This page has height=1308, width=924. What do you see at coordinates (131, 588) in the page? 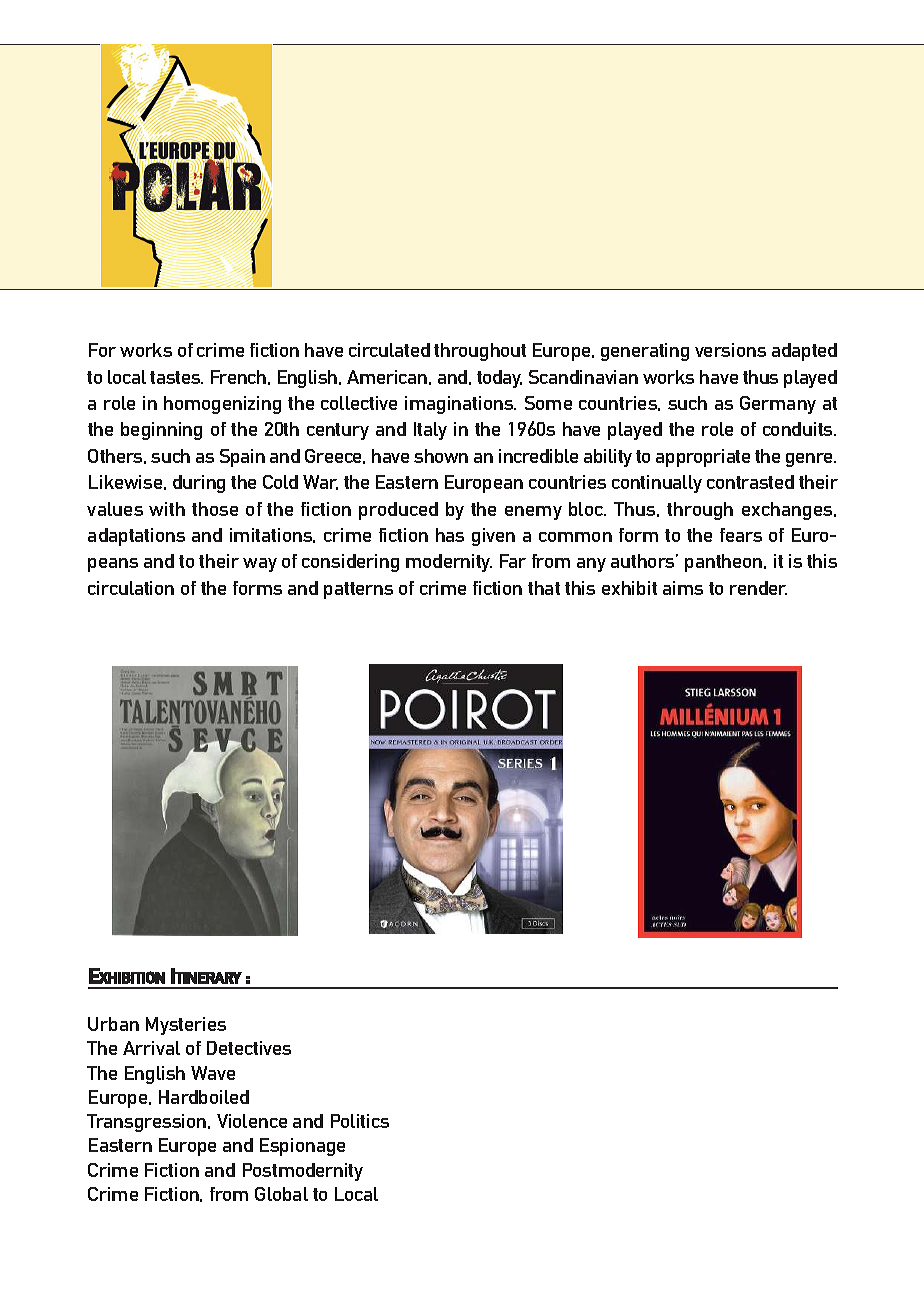
I see `circulation` at bounding box center [131, 588].
